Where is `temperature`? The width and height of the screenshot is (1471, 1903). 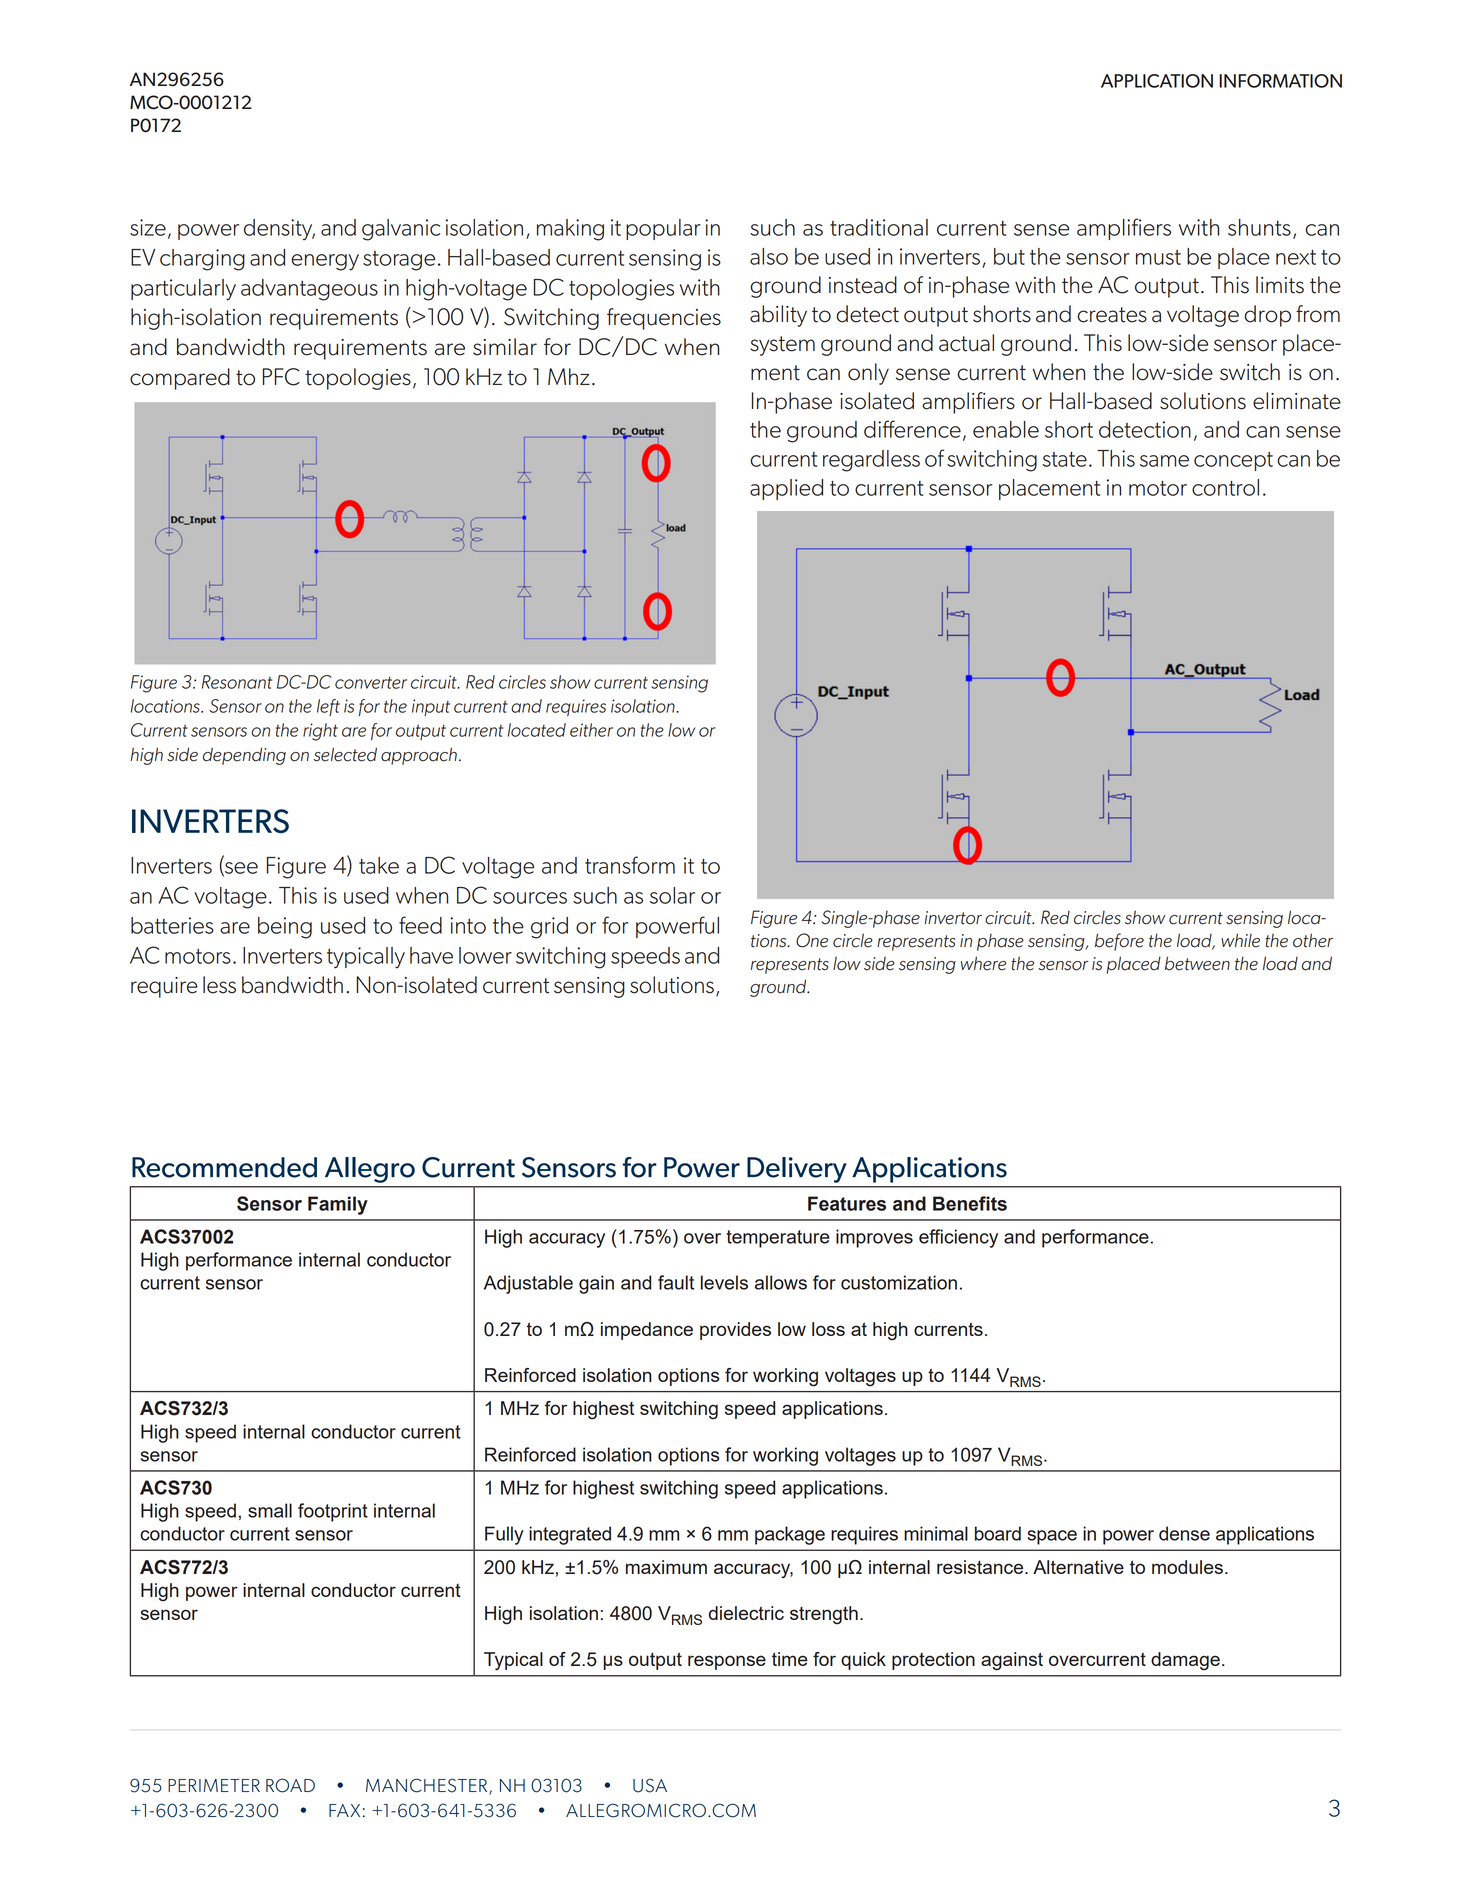 temperature is located at coordinates (778, 1239).
